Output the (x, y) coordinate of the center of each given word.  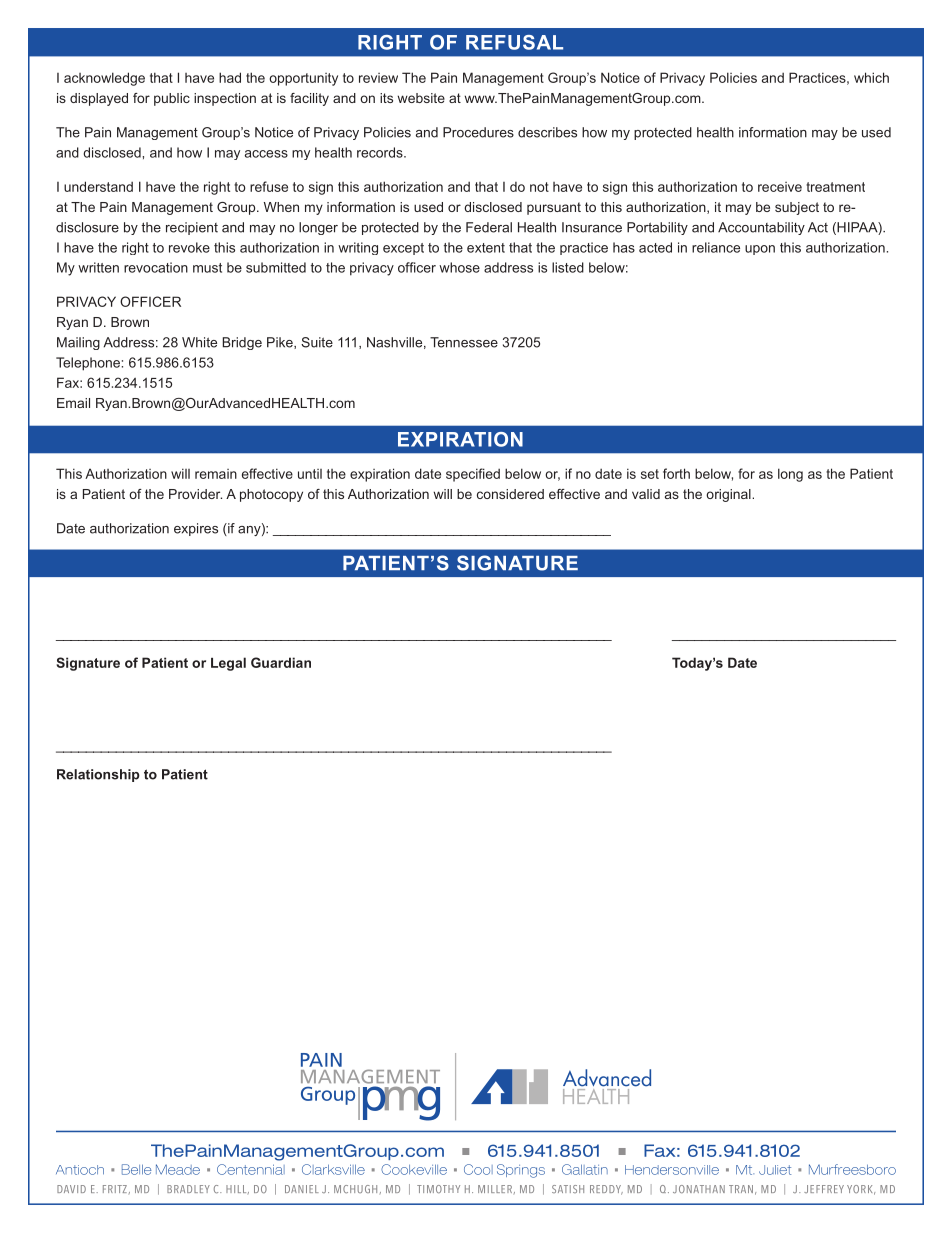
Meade (178, 1169)
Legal (228, 664)
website (421, 98)
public (172, 99)
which (871, 77)
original (729, 495)
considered (510, 494)
